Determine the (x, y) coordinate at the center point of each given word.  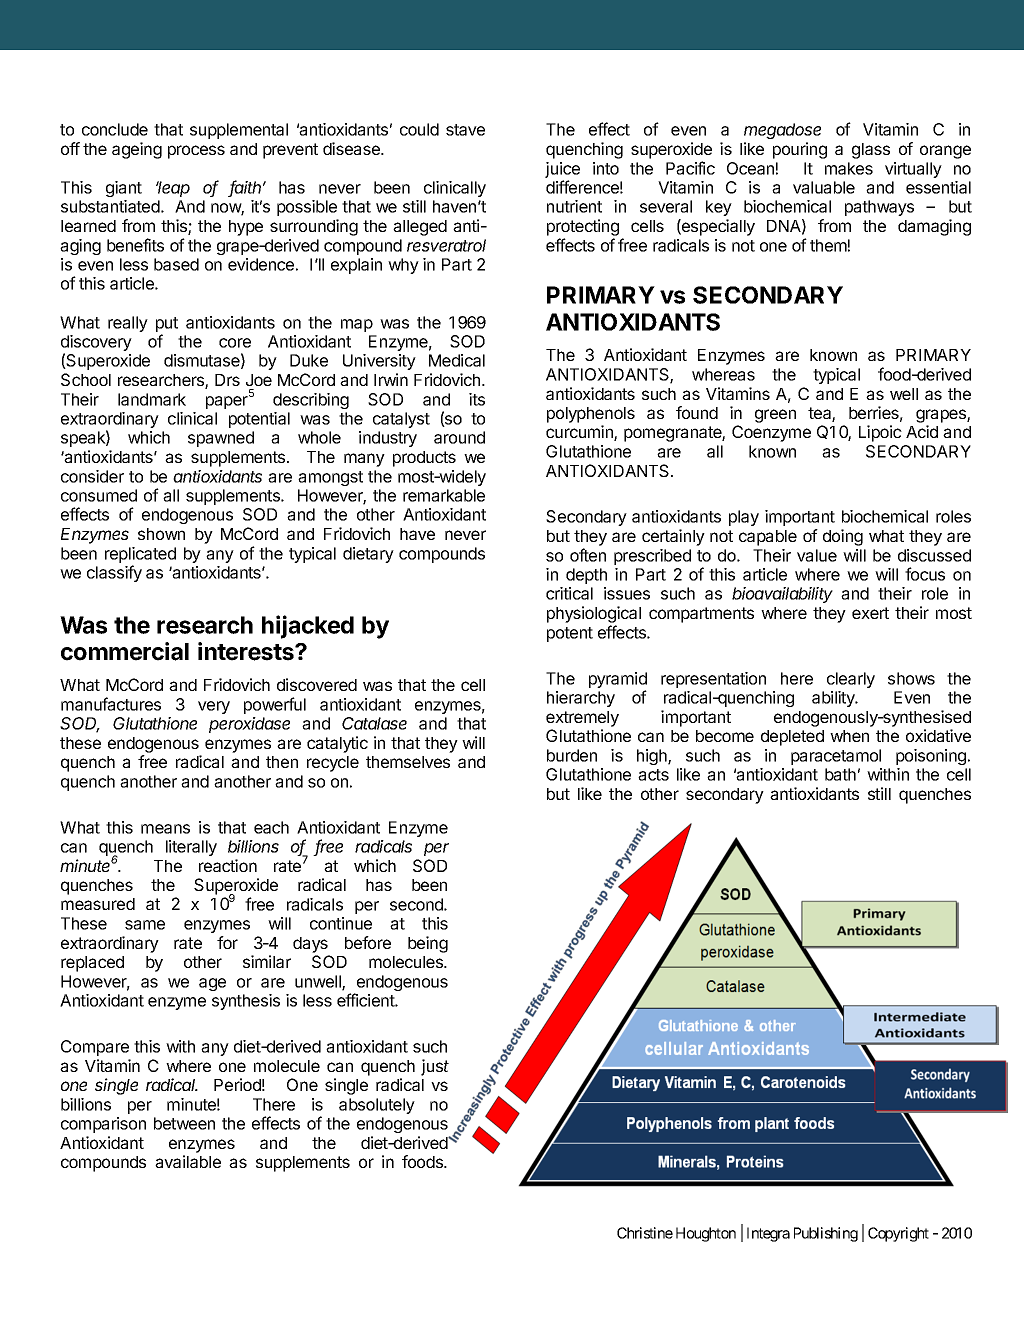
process (196, 152)
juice (562, 171)
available (188, 1161)
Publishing (826, 1234)
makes (849, 168)
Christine (645, 1233)
